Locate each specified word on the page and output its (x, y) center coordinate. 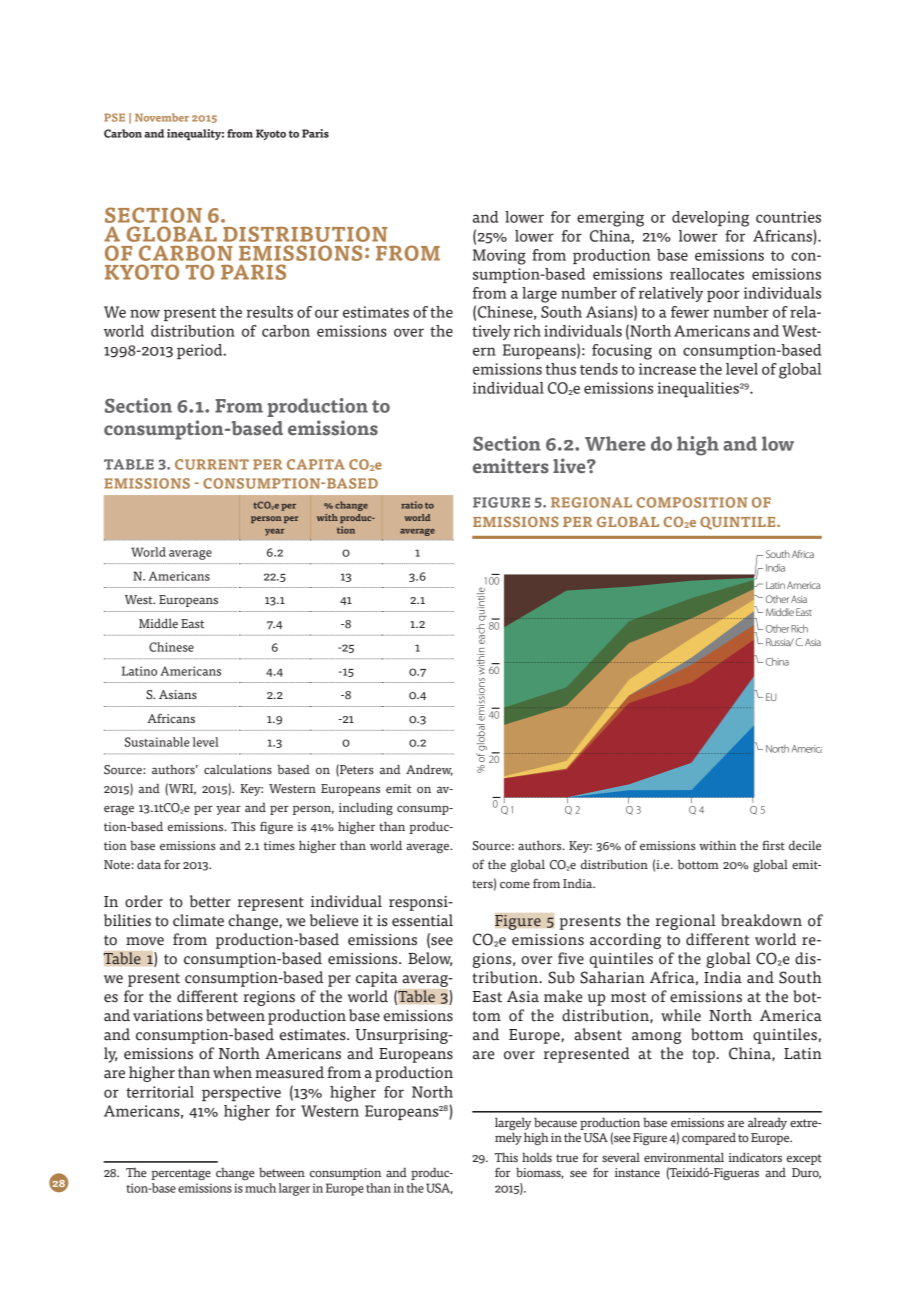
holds (537, 1157)
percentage (181, 1174)
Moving (499, 257)
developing (710, 219)
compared (709, 1139)
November (162, 117)
